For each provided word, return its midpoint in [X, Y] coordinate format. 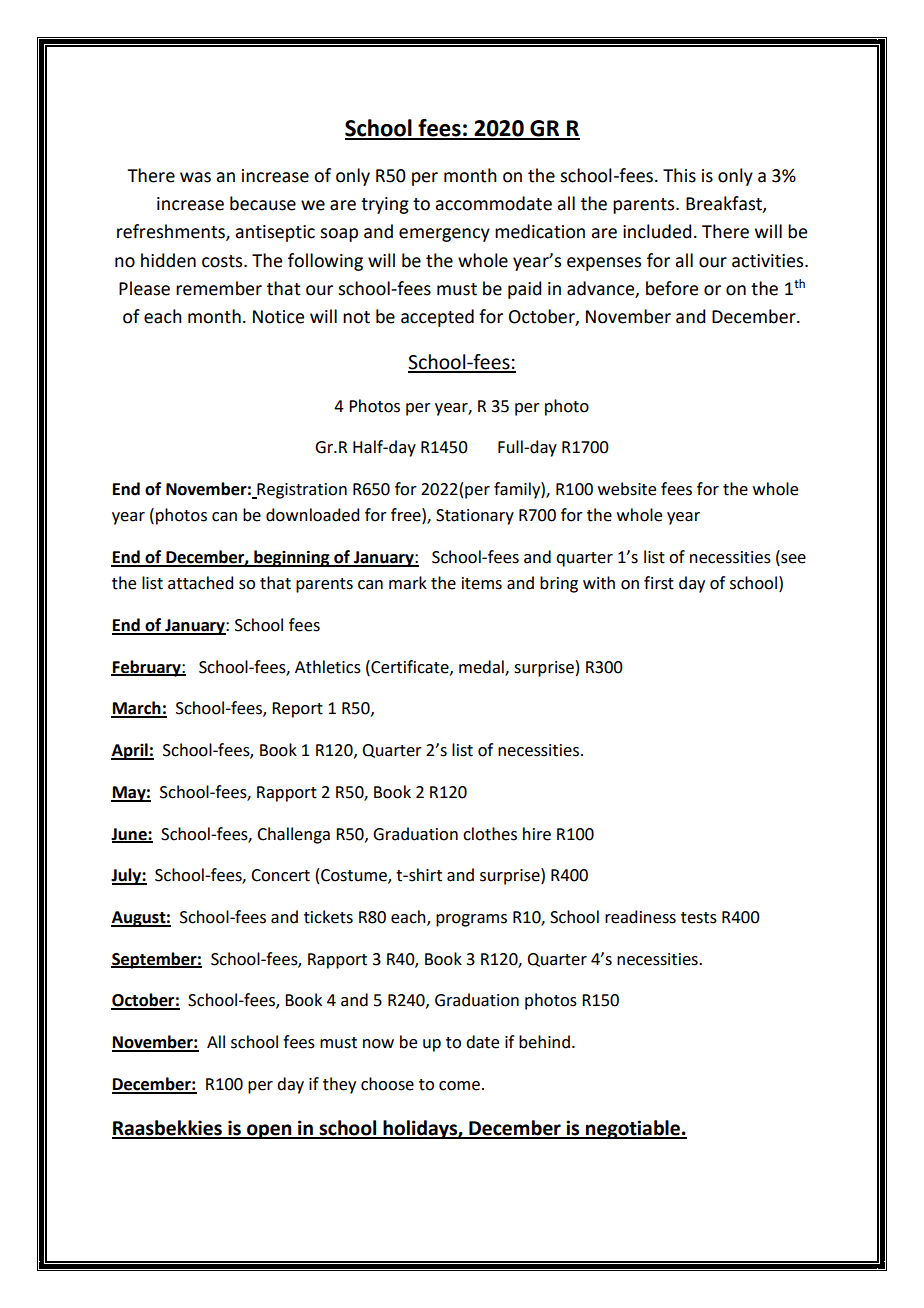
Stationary [475, 517]
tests [699, 918]
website [627, 489]
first [659, 583]
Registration [301, 491]
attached [200, 583]
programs [471, 920]
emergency [444, 235]
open [269, 1131]
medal [482, 667]
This [679, 175]
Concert [280, 875]
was [195, 177]
